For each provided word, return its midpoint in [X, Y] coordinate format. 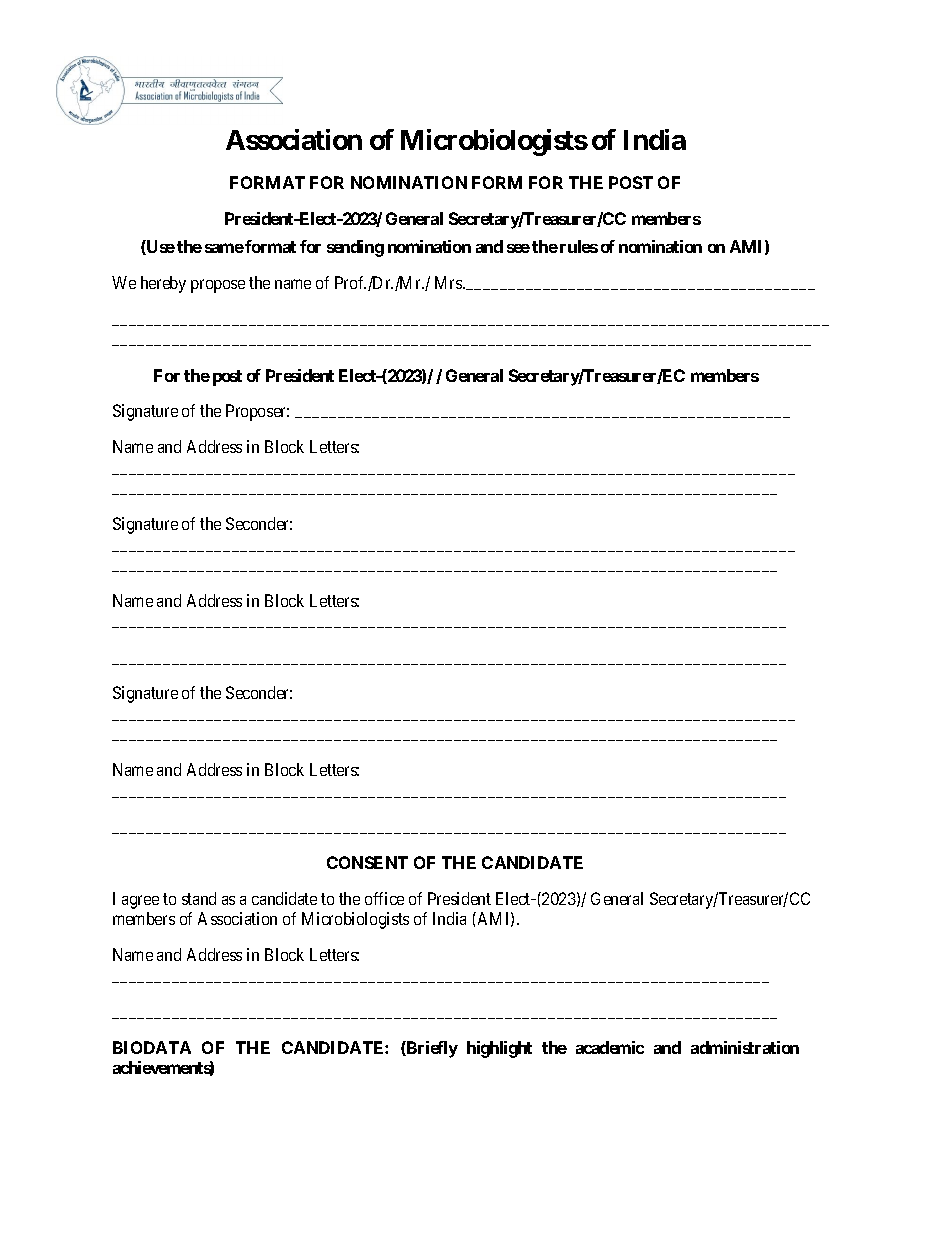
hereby [163, 284]
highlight [499, 1049]
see [518, 248]
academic [610, 1047]
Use [160, 247]
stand [199, 898]
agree [140, 902]
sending [355, 248]
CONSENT [367, 862]
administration [745, 1047]
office [384, 898]
